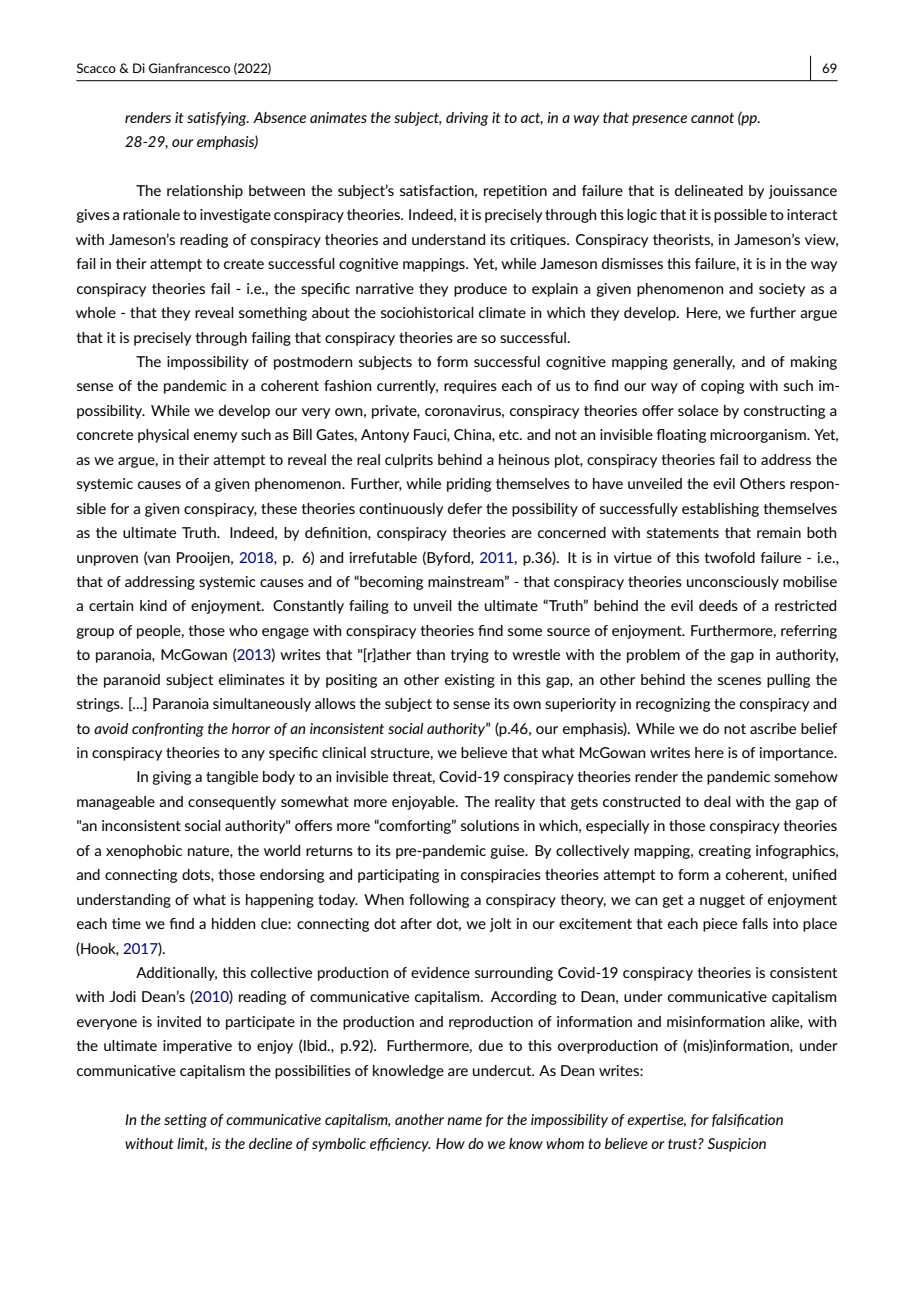  Describe the element at coordinates (470, 656) in the image. I see `trying` at that location.
